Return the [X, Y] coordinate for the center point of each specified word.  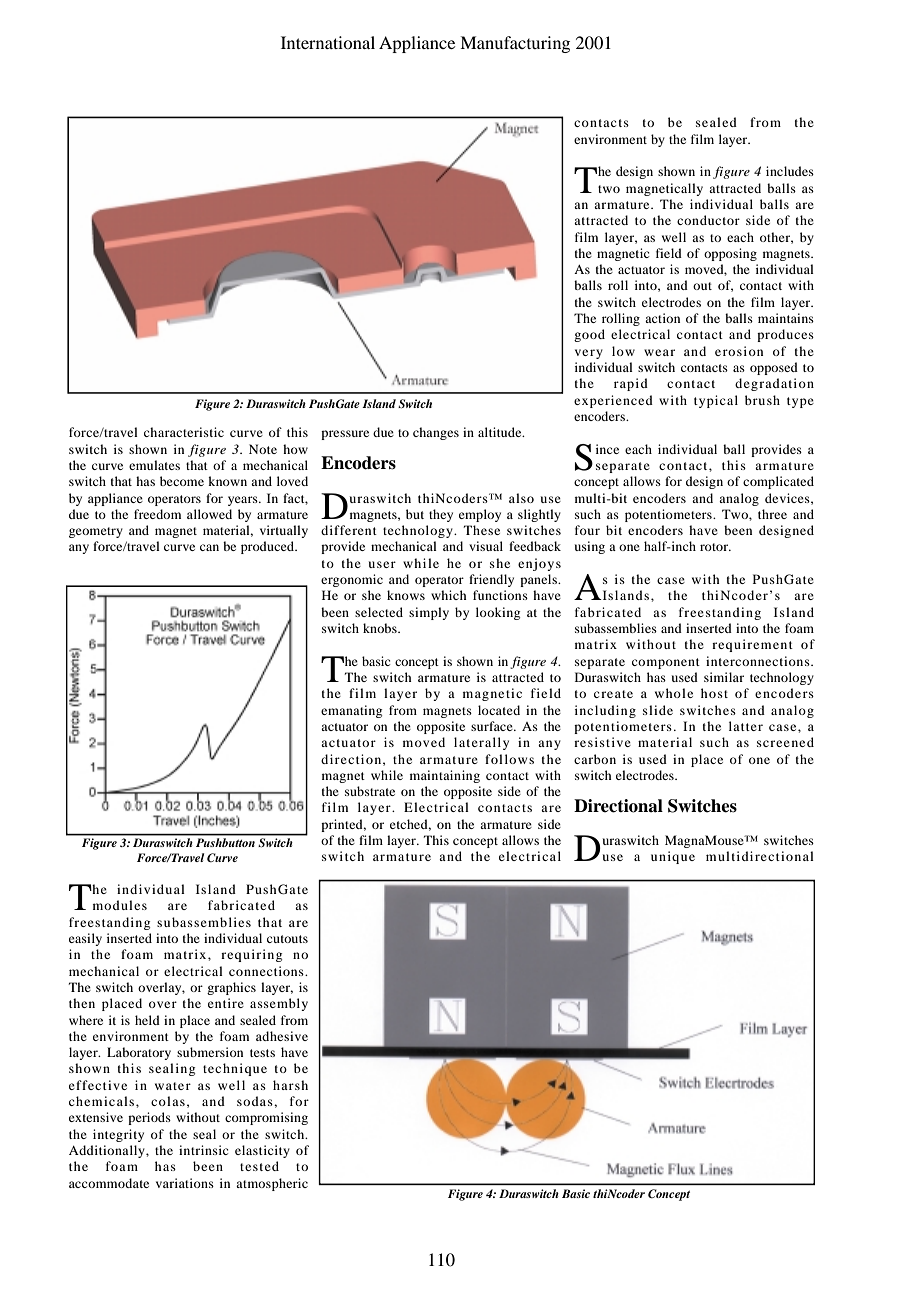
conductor [708, 220]
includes [790, 171]
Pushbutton [225, 842]
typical [716, 401]
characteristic [184, 432]
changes [436, 433]
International [328, 42]
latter [746, 726]
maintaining [445, 776]
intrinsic [203, 1150]
